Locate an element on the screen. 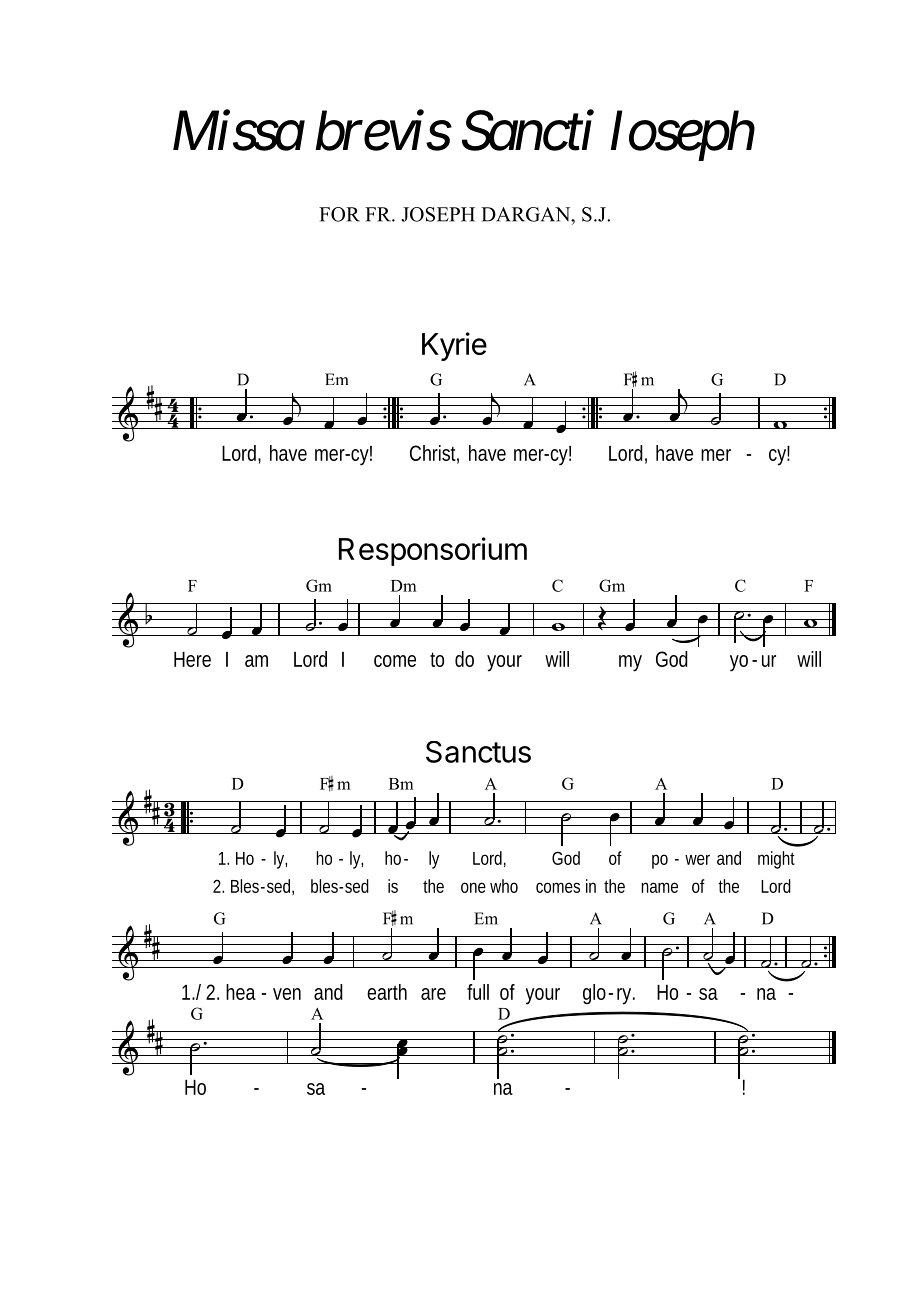 Image resolution: width=924 pixels, height=1308 pixels. Sanctus is located at coordinates (478, 752).
